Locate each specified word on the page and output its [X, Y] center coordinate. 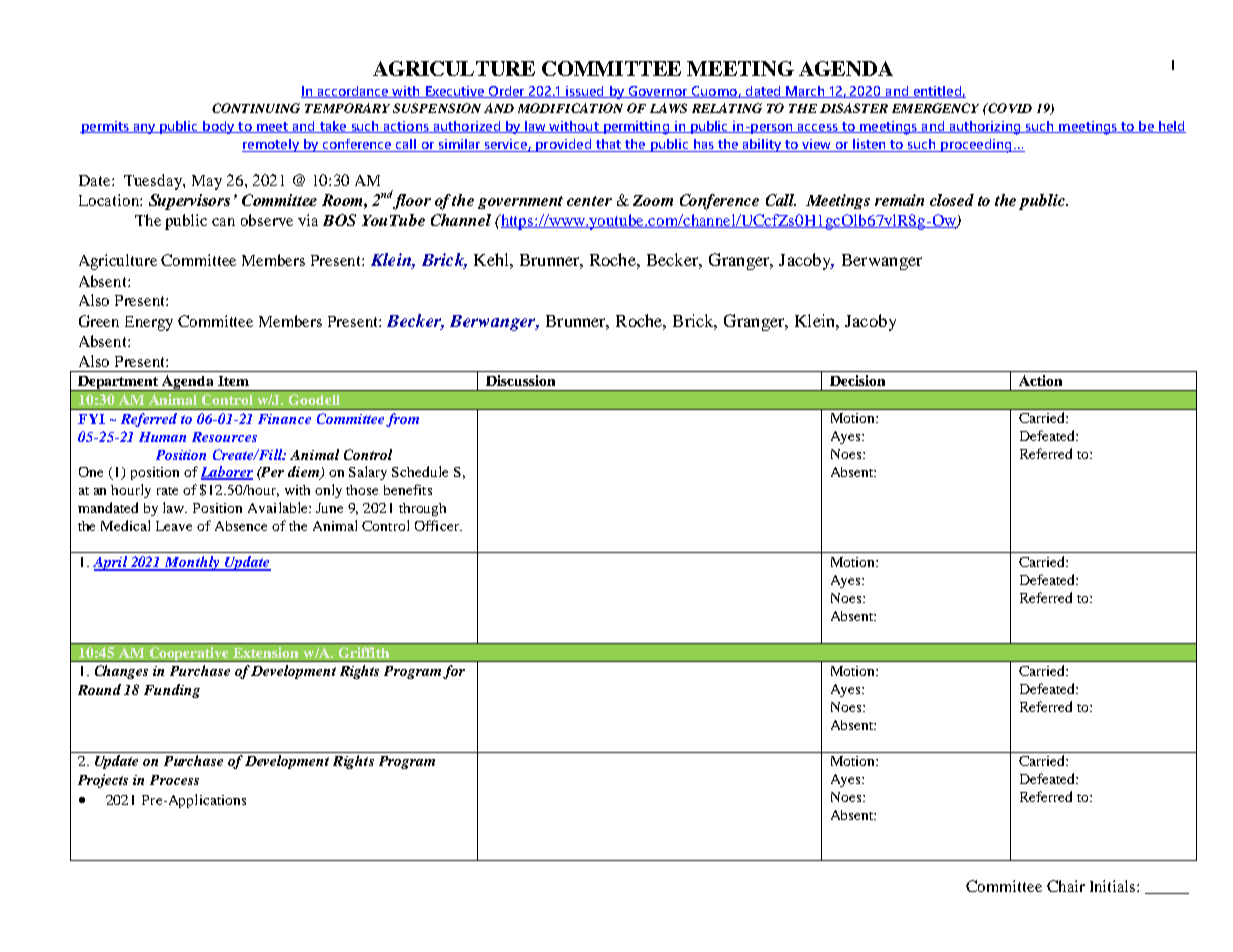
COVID [1009, 108]
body [219, 127]
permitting [636, 128]
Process [174, 780]
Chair [1066, 886]
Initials [1114, 886]
